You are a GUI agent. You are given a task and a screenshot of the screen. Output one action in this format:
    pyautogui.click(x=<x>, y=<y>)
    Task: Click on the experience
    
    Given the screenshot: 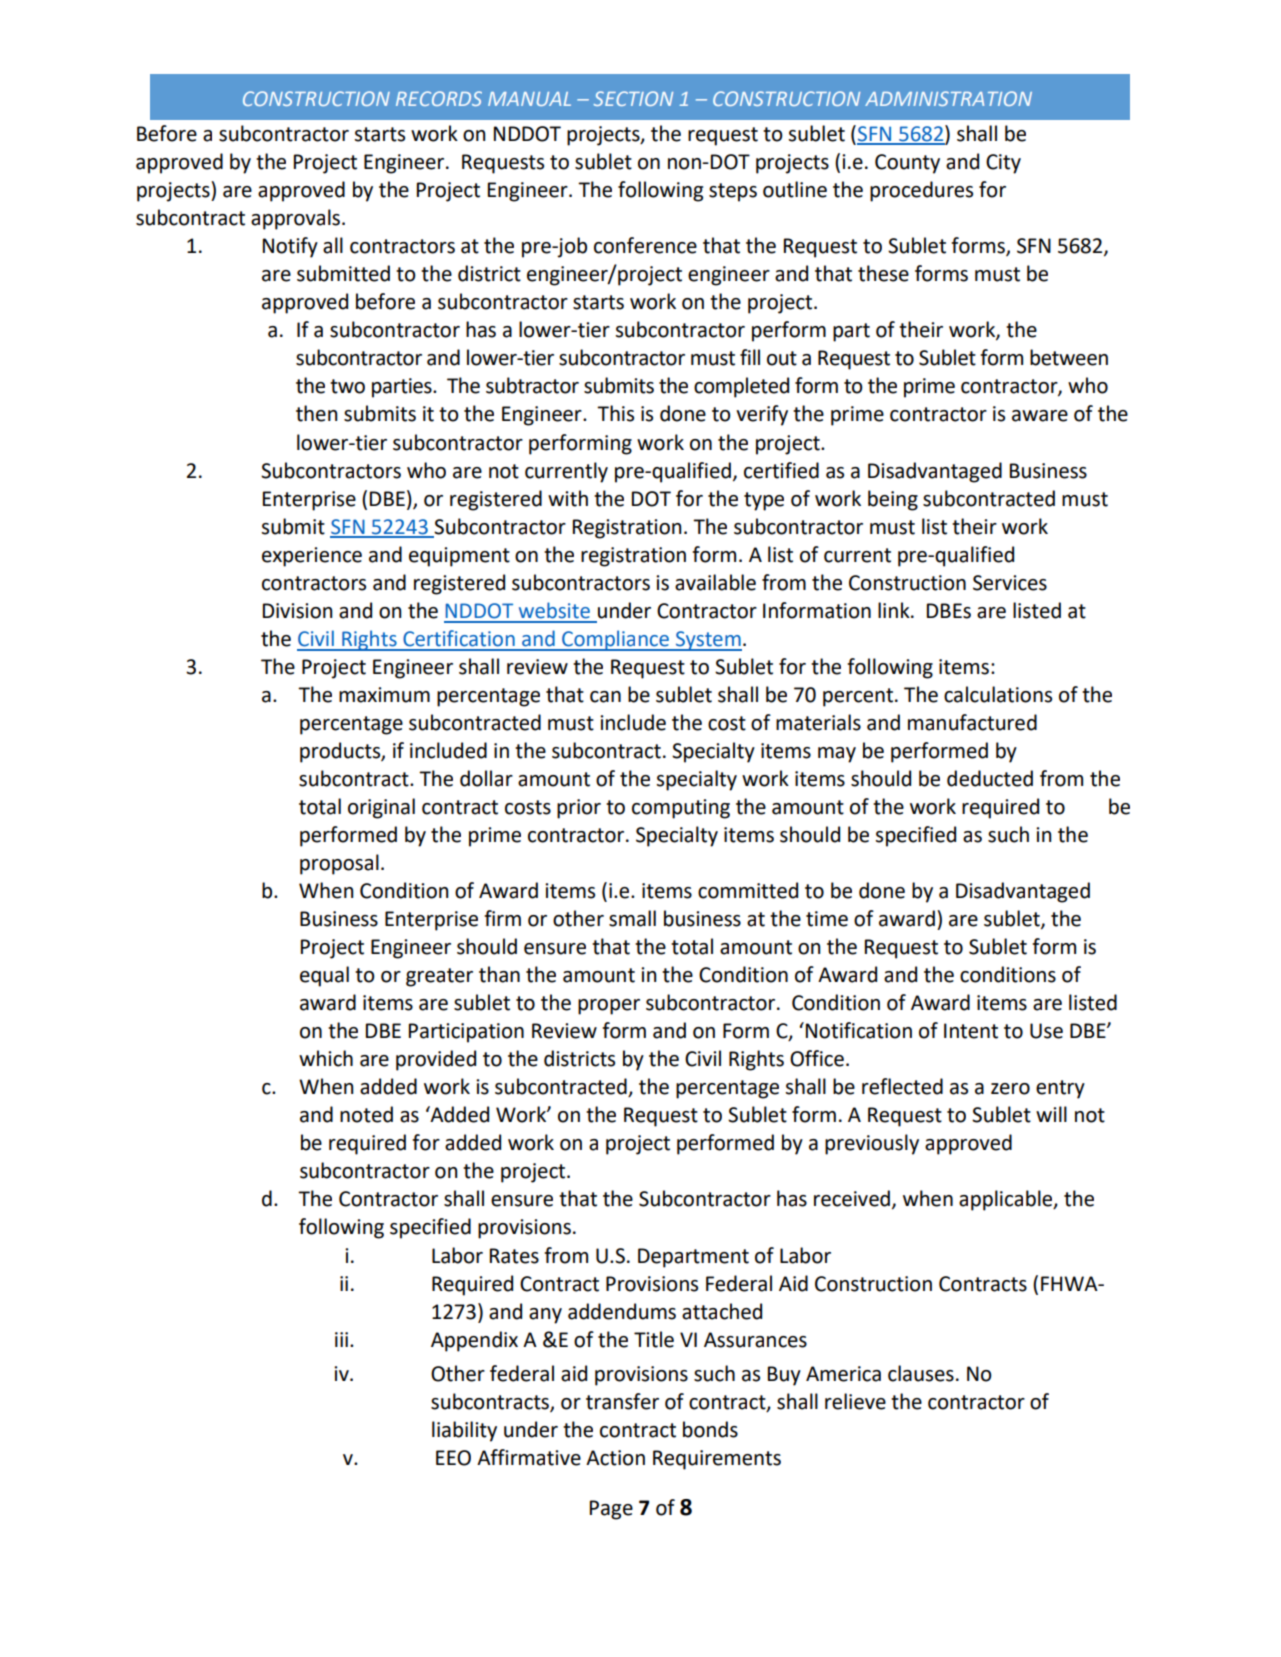 What is the action you would take?
    pyautogui.click(x=312, y=557)
